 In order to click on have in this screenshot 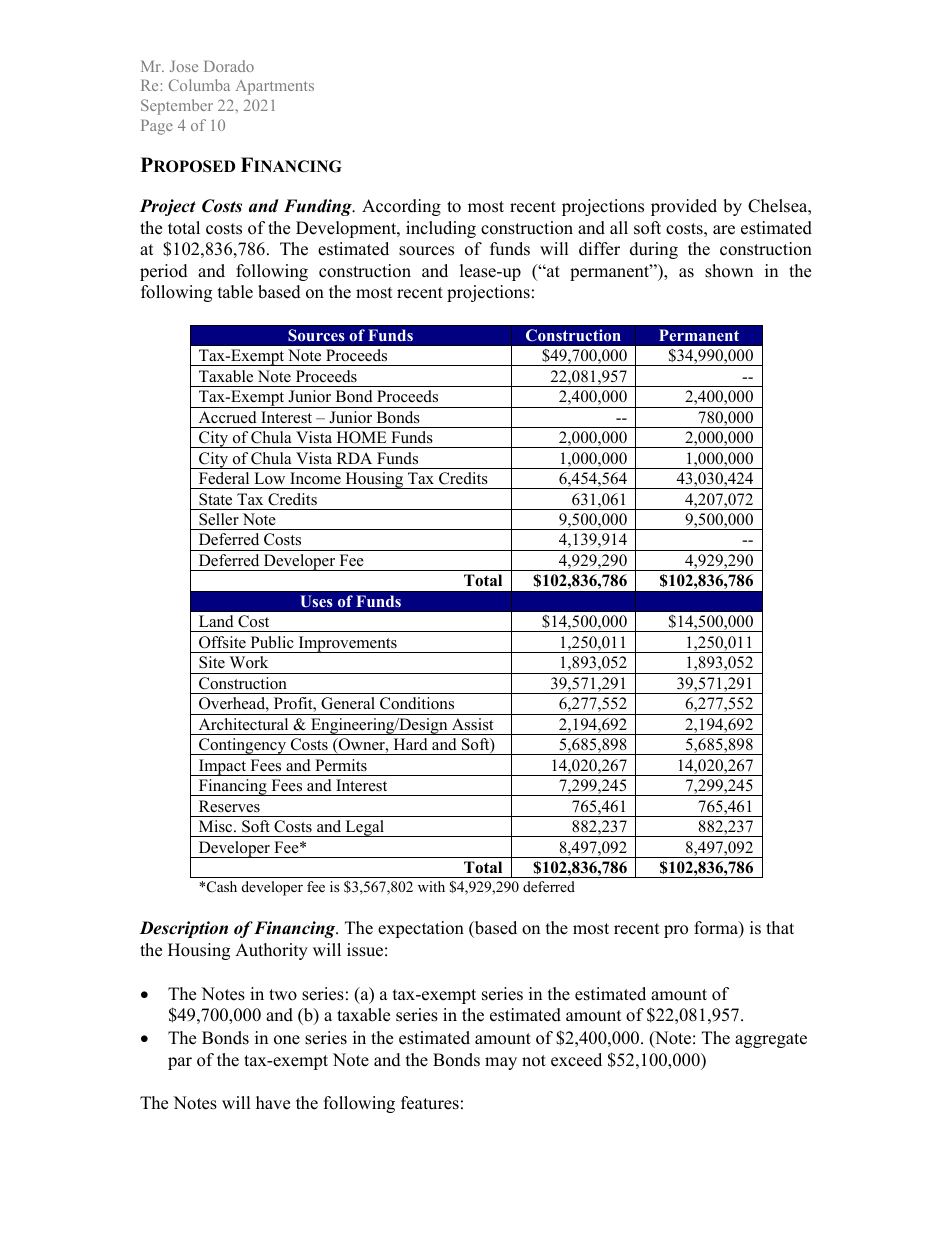, I will do `click(273, 1103)`.
